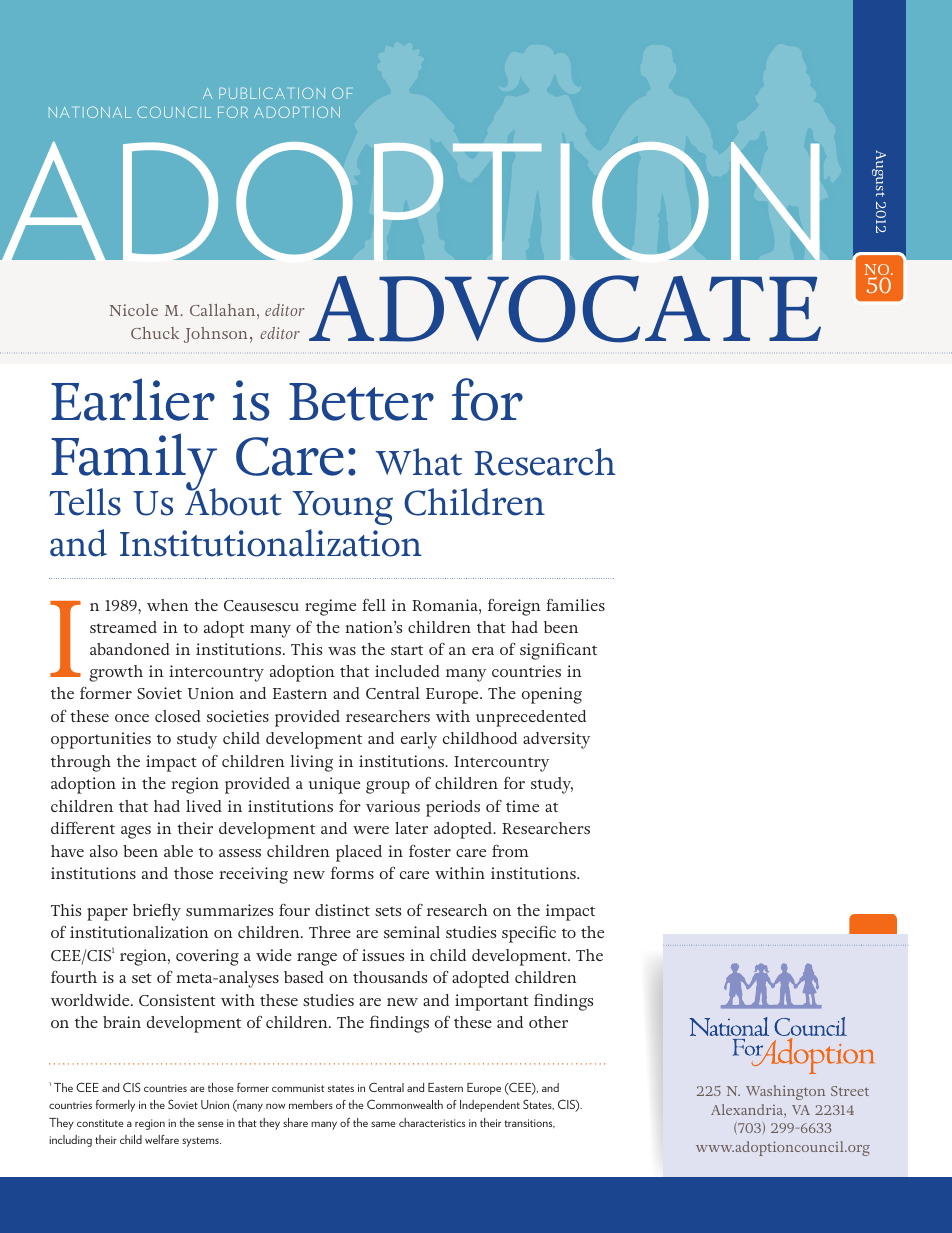  I want to click on Better, so click(361, 402).
